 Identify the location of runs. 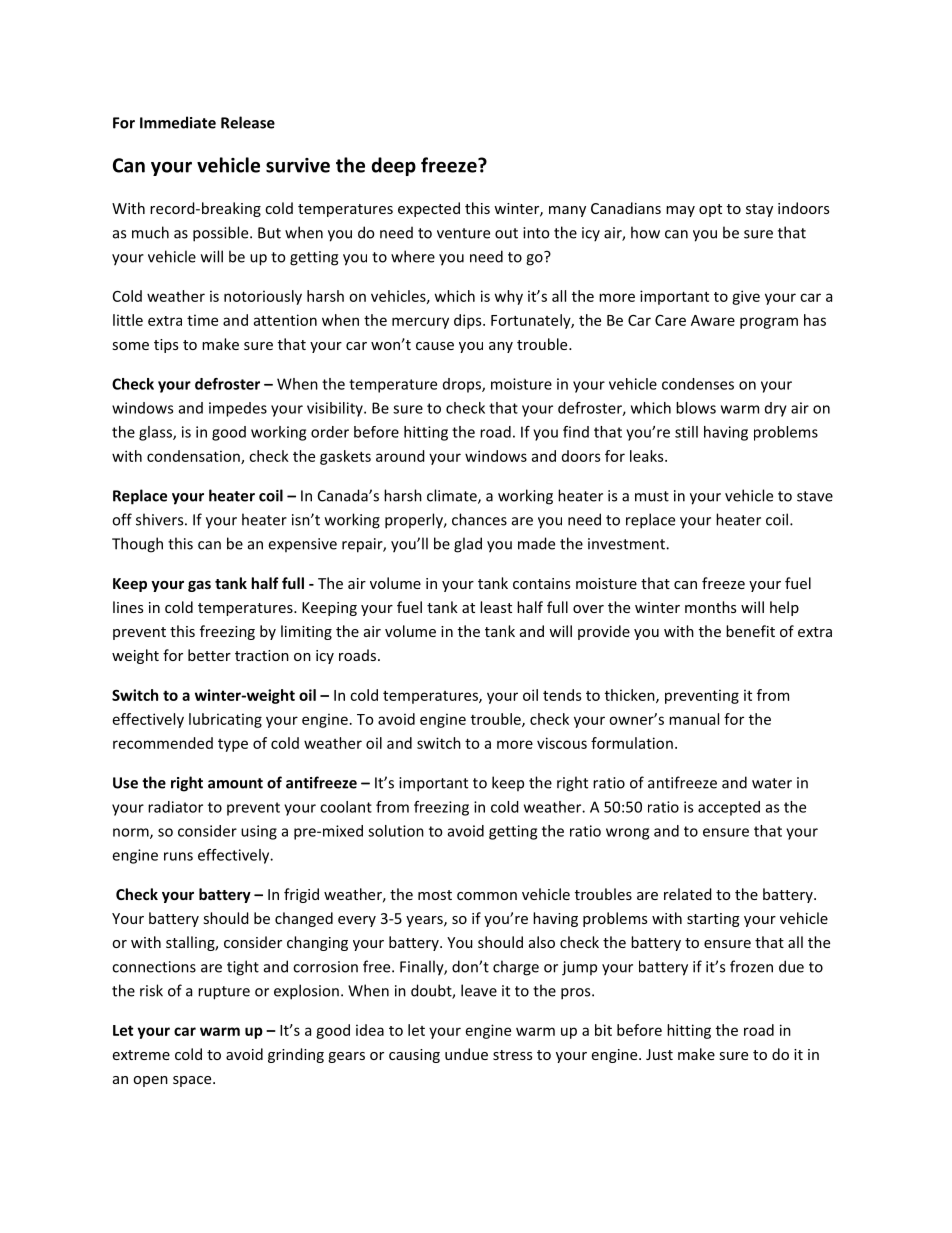
(178, 856).
